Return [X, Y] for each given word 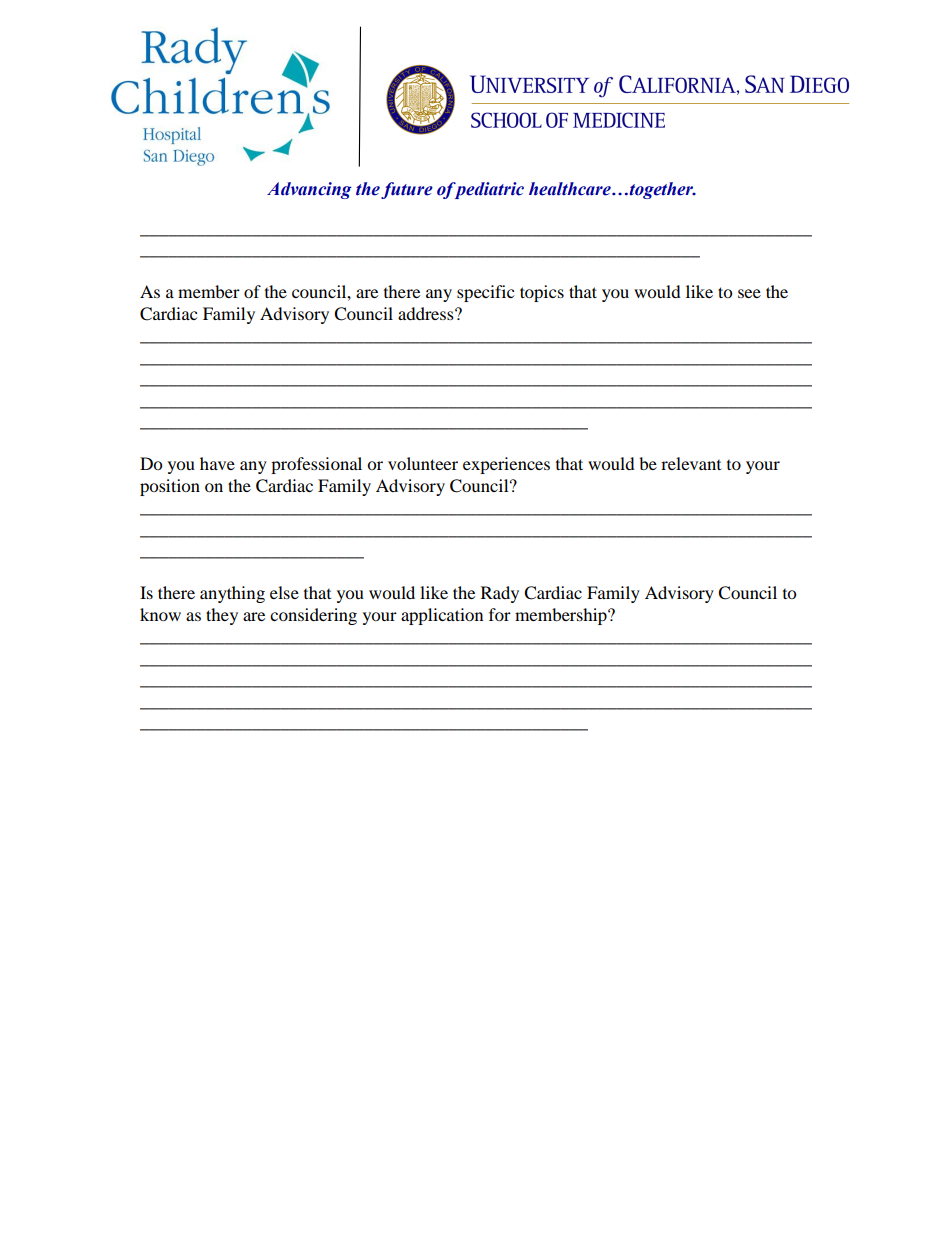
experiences [506, 465]
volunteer [423, 463]
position [170, 487]
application [442, 616]
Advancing [309, 190]
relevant [691, 463]
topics [542, 293]
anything [232, 594]
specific [485, 293]
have [217, 463]
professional [316, 465]
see [749, 293]
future [407, 190]
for [500, 614]
